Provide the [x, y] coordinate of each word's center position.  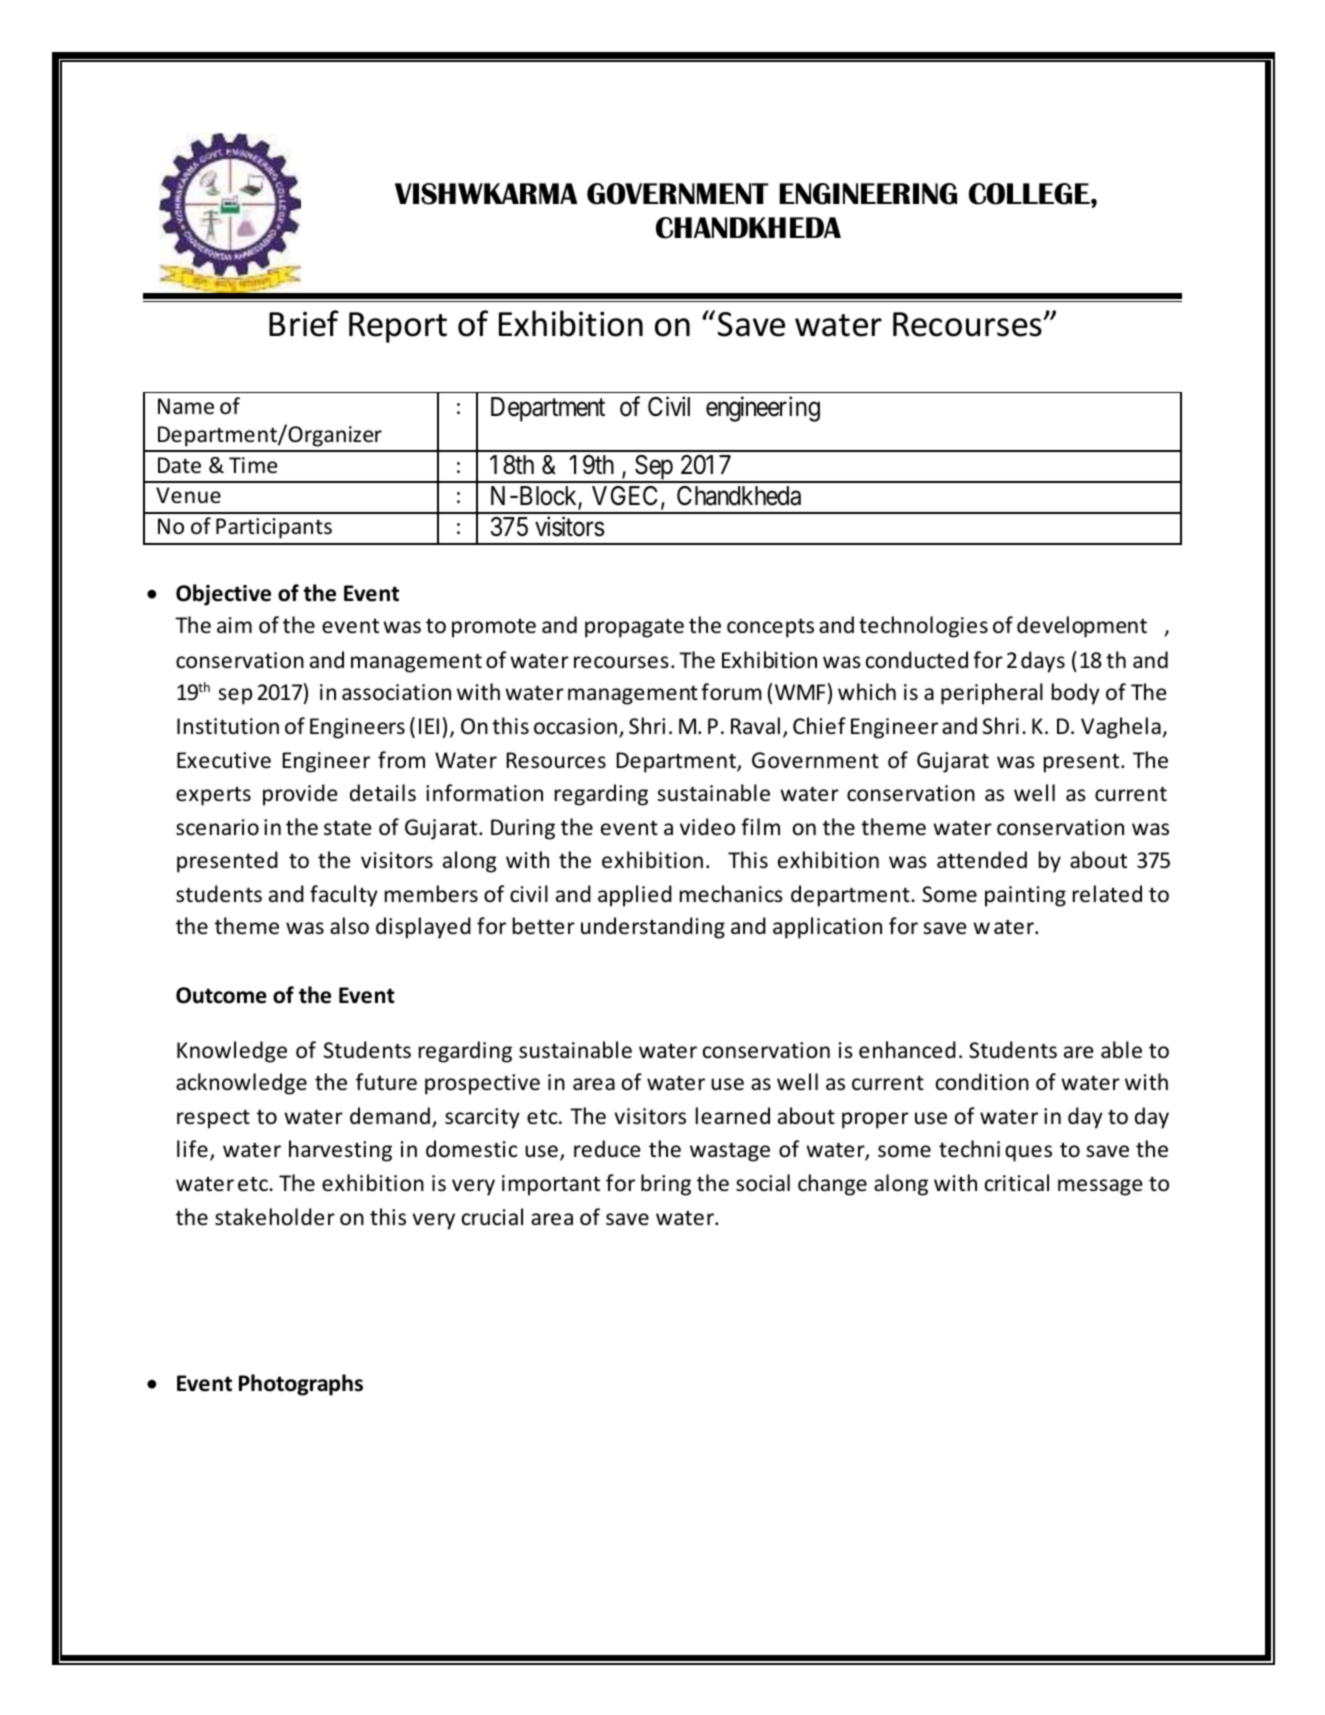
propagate [634, 628]
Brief [304, 323]
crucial [492, 1217]
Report [398, 327]
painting [1025, 896]
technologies [923, 627]
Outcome [221, 995]
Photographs [301, 1385]
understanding [653, 928]
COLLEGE [1030, 194]
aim [234, 625]
